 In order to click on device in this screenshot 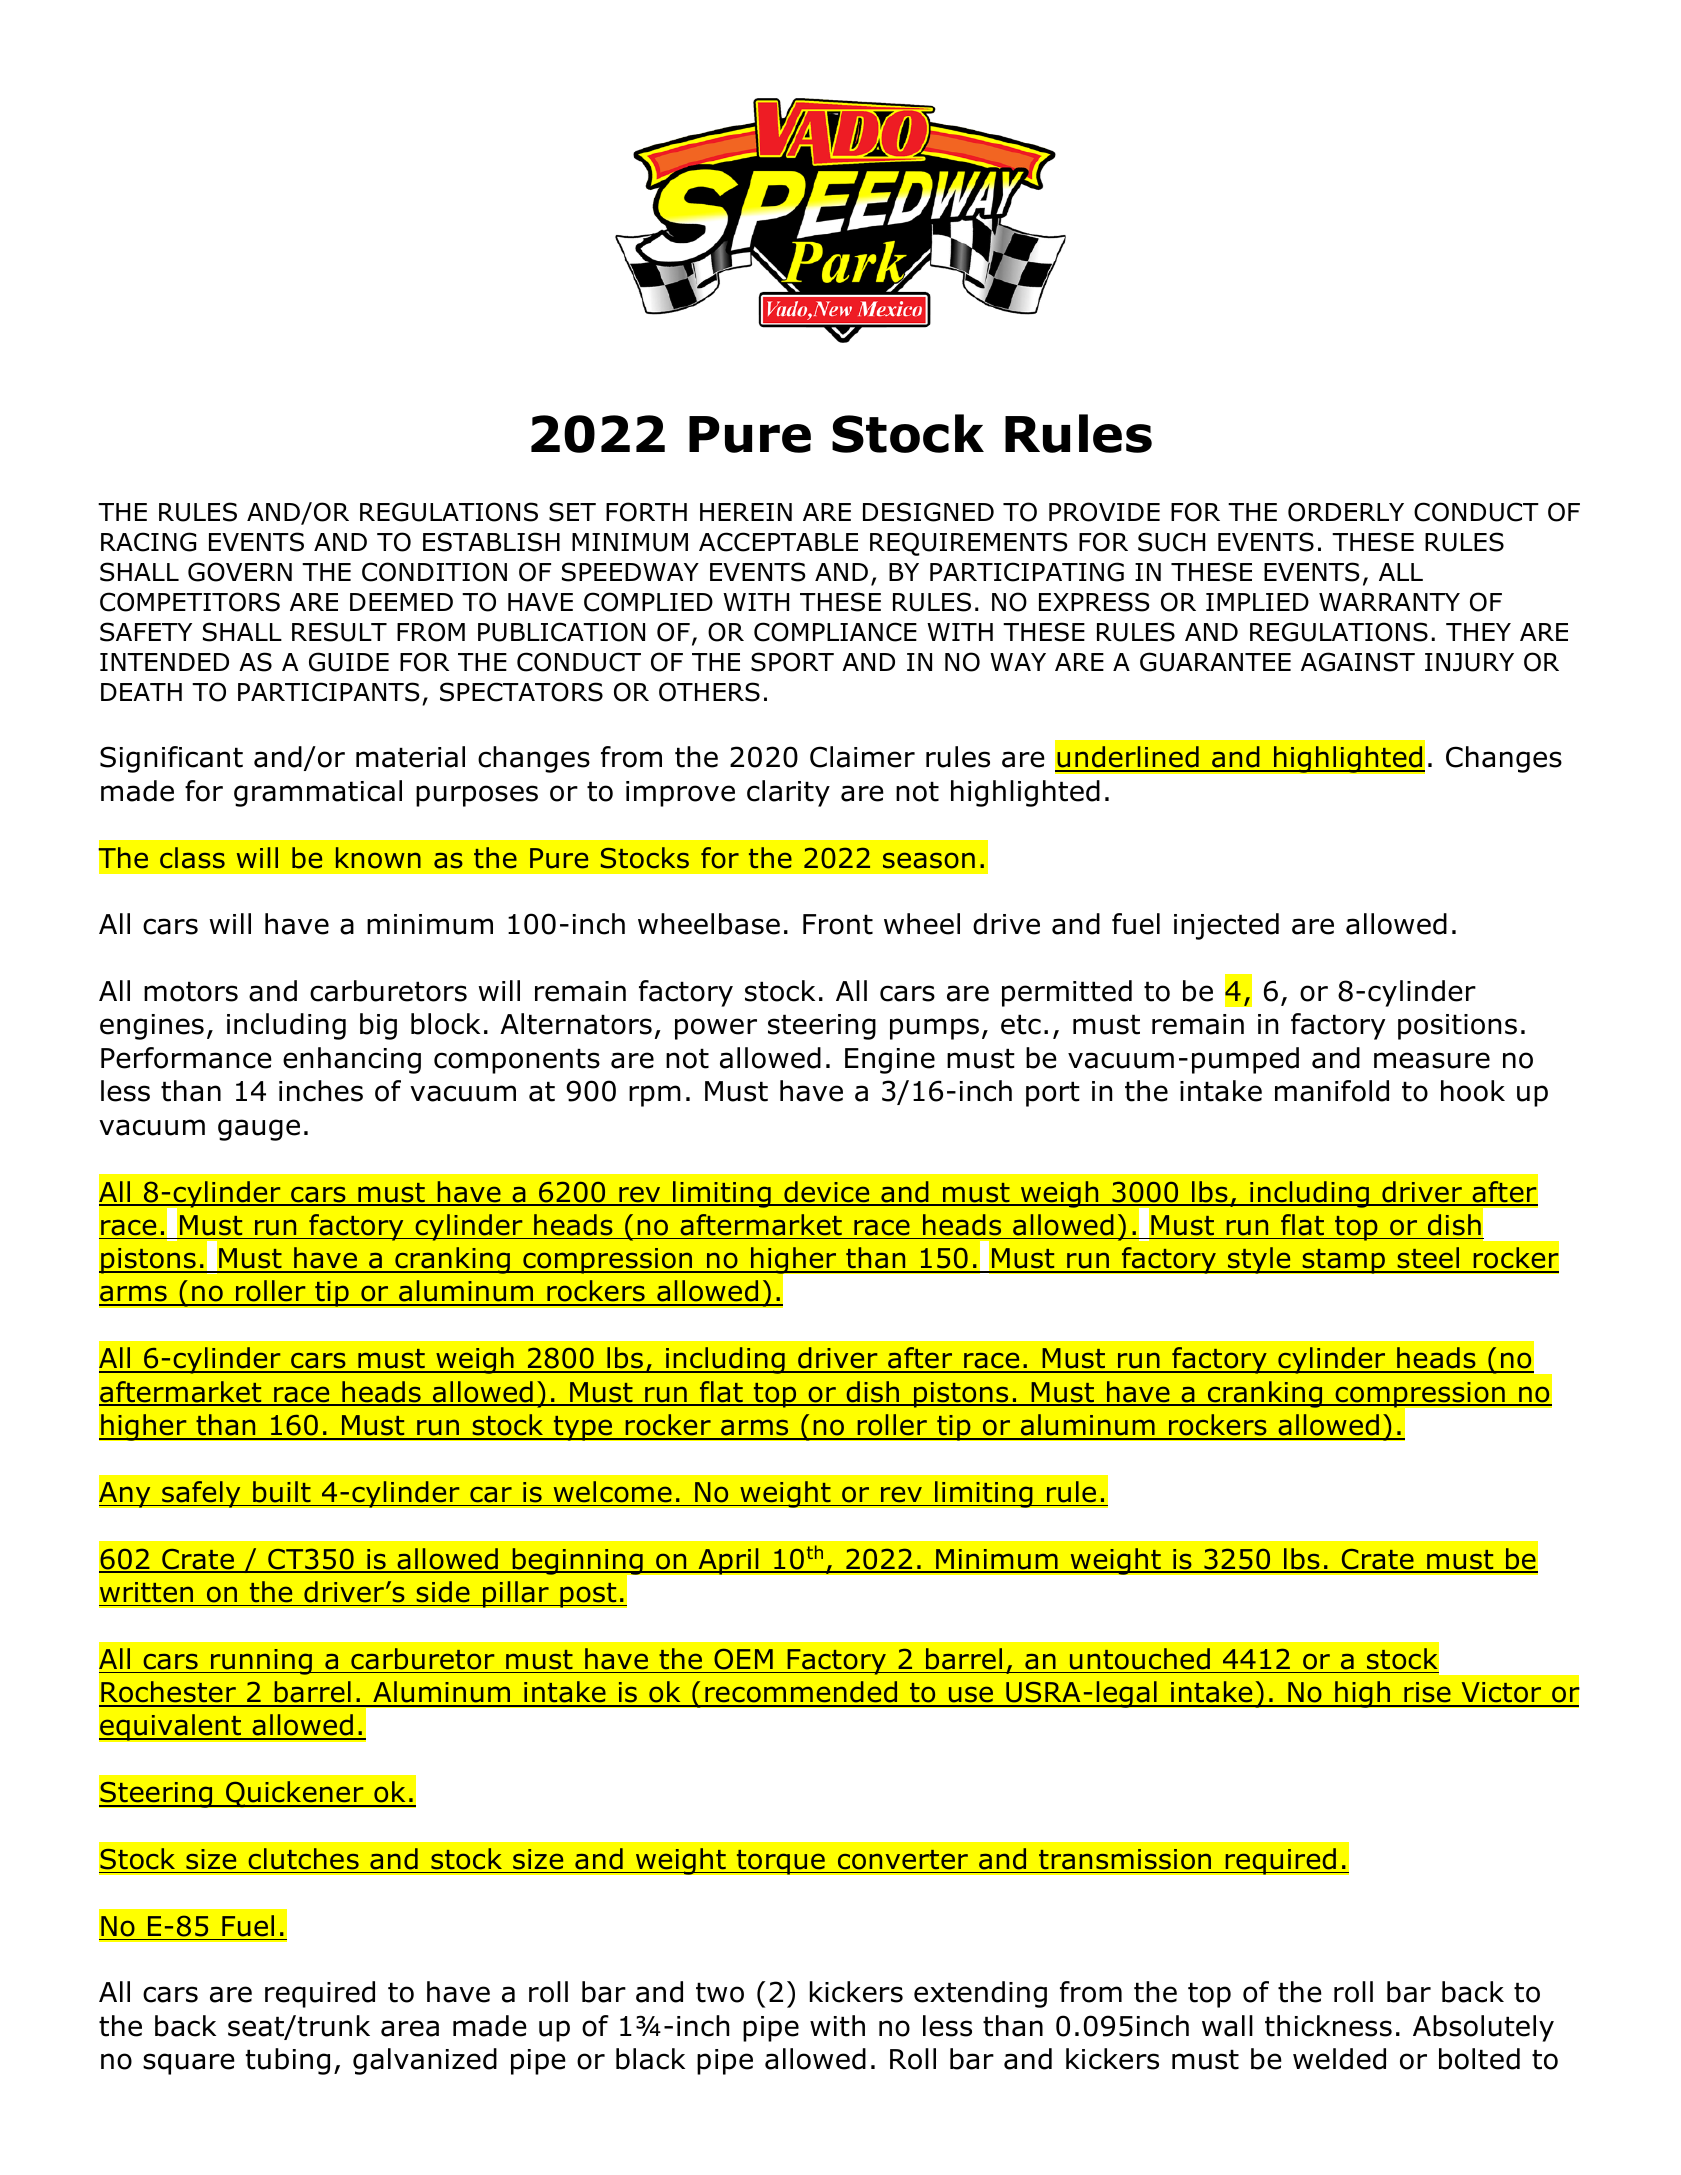, I will do `click(827, 1193)`.
